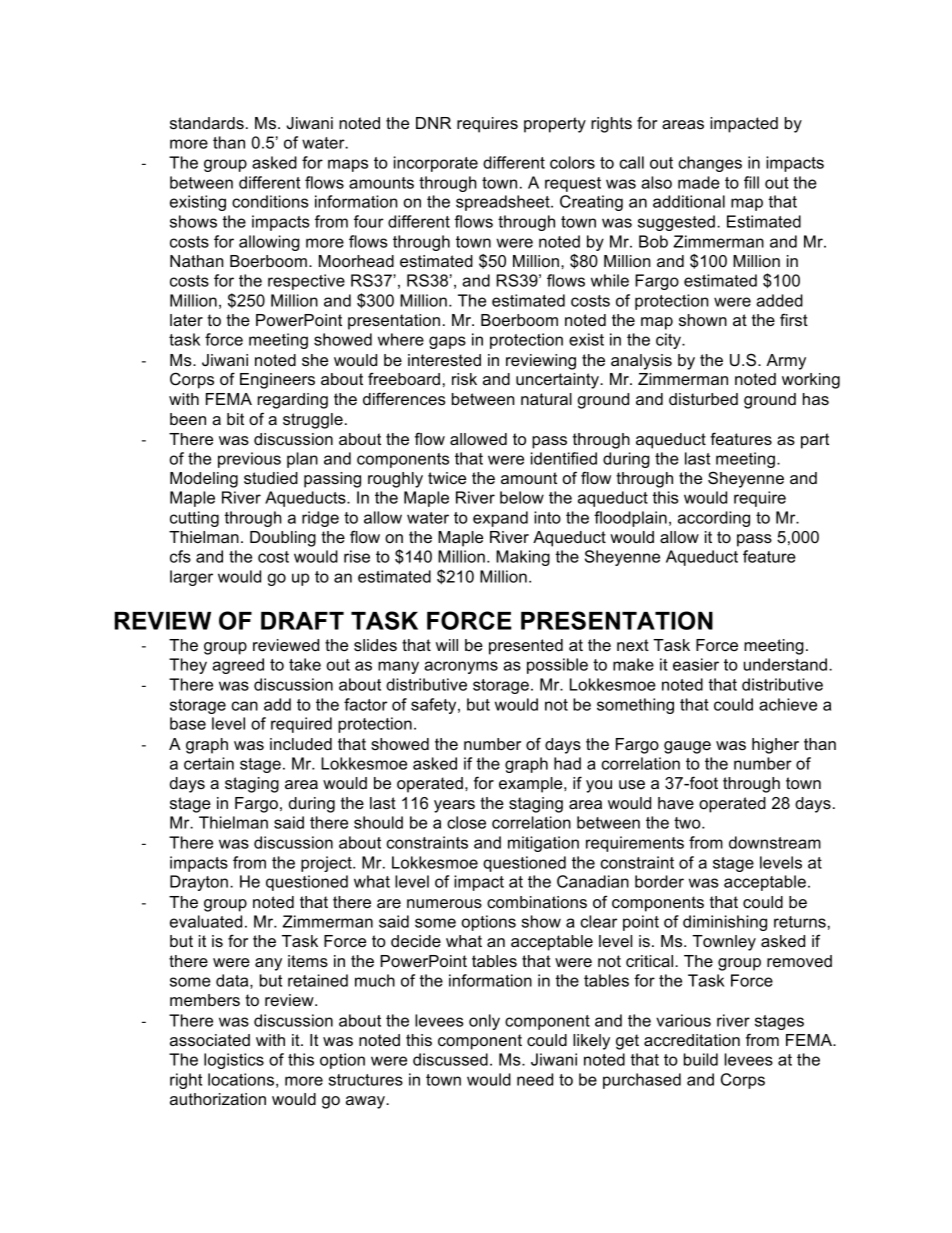 This page has height=1233, width=952. I want to click on previous, so click(249, 460).
